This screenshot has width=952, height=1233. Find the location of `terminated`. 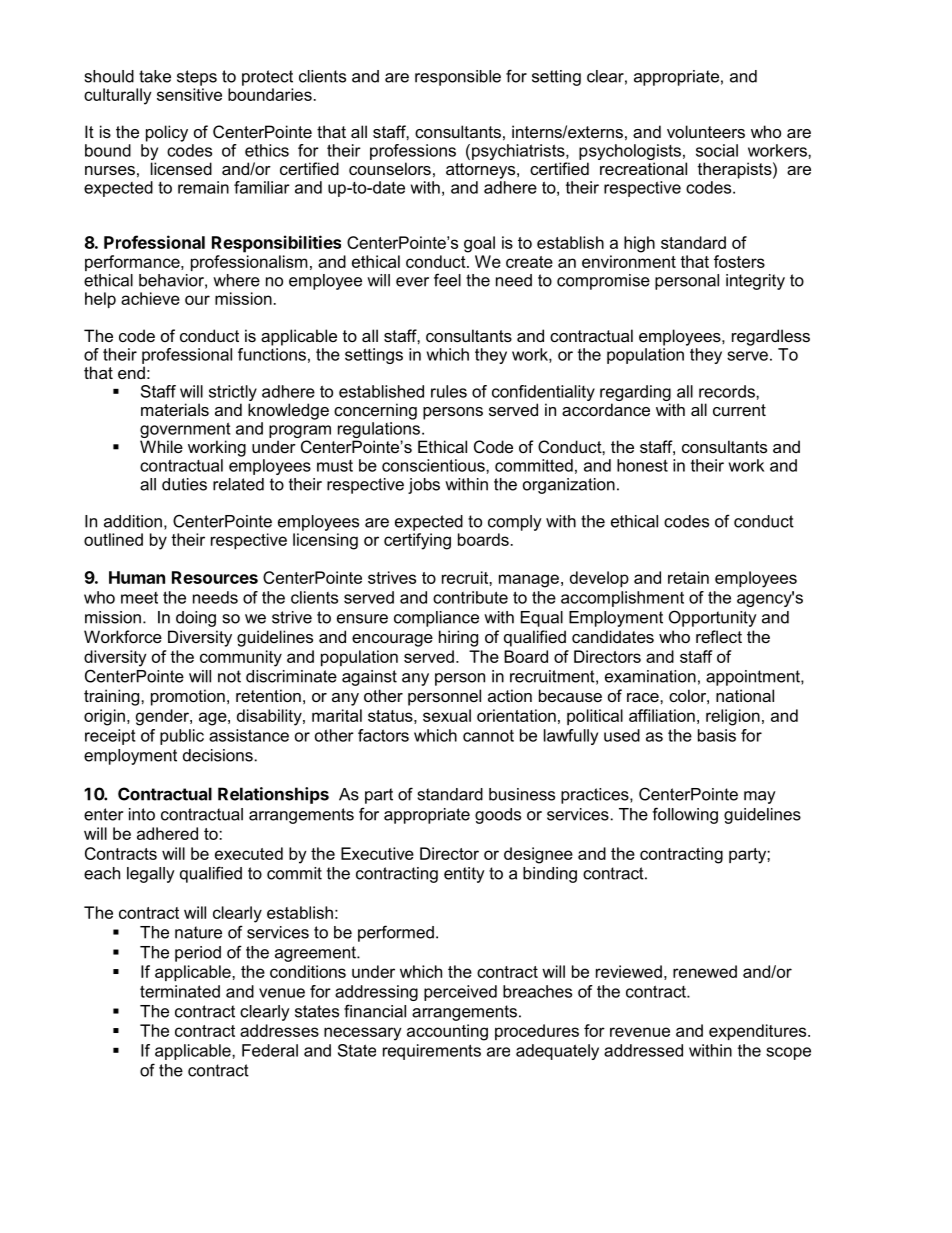

terminated is located at coordinates (180, 991).
